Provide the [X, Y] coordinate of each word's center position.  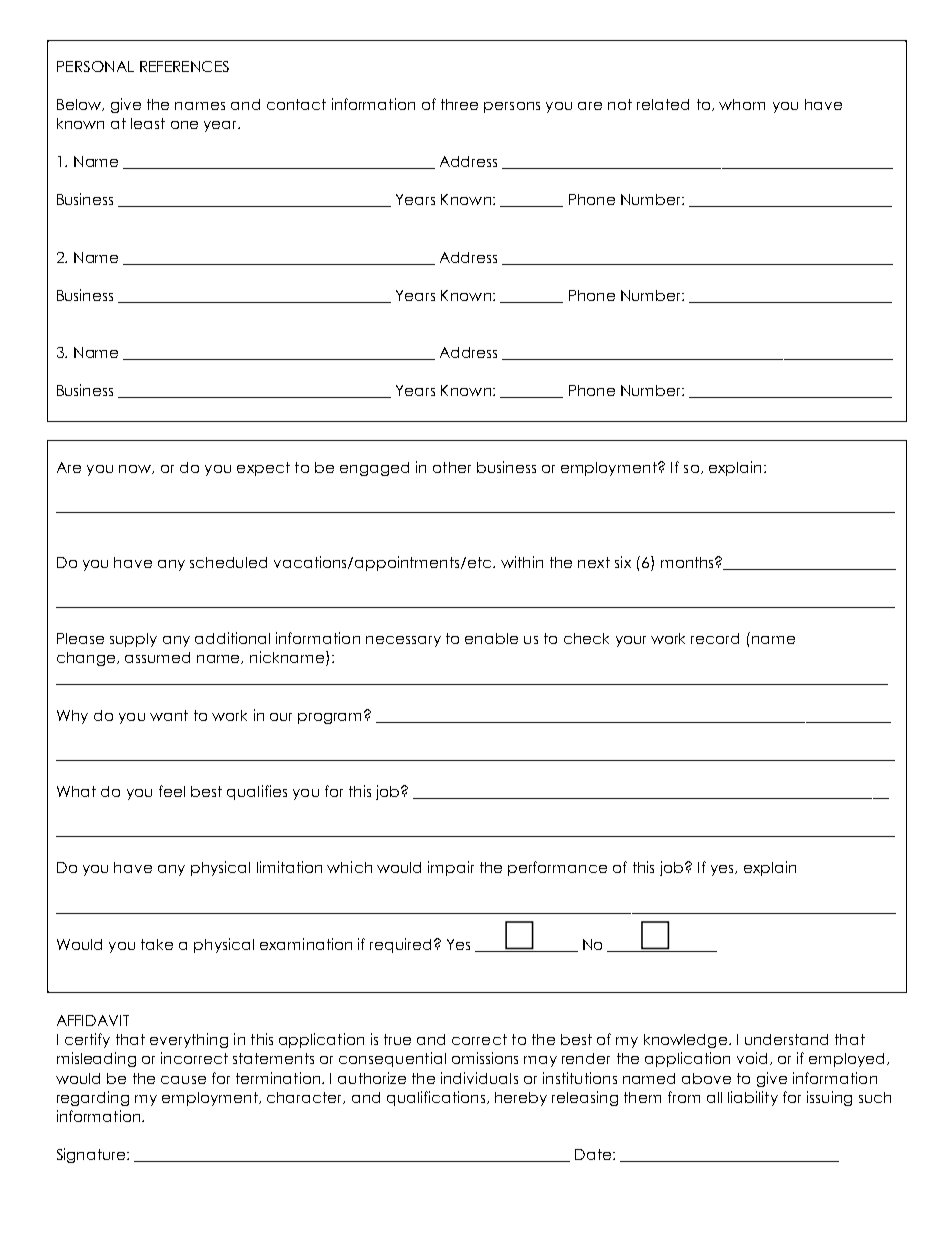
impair [451, 868]
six [623, 562]
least [148, 123]
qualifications [436, 1098]
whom [742, 104]
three [459, 104]
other [452, 467]
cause [183, 1080]
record [715, 638]
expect [263, 469]
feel [172, 791]
